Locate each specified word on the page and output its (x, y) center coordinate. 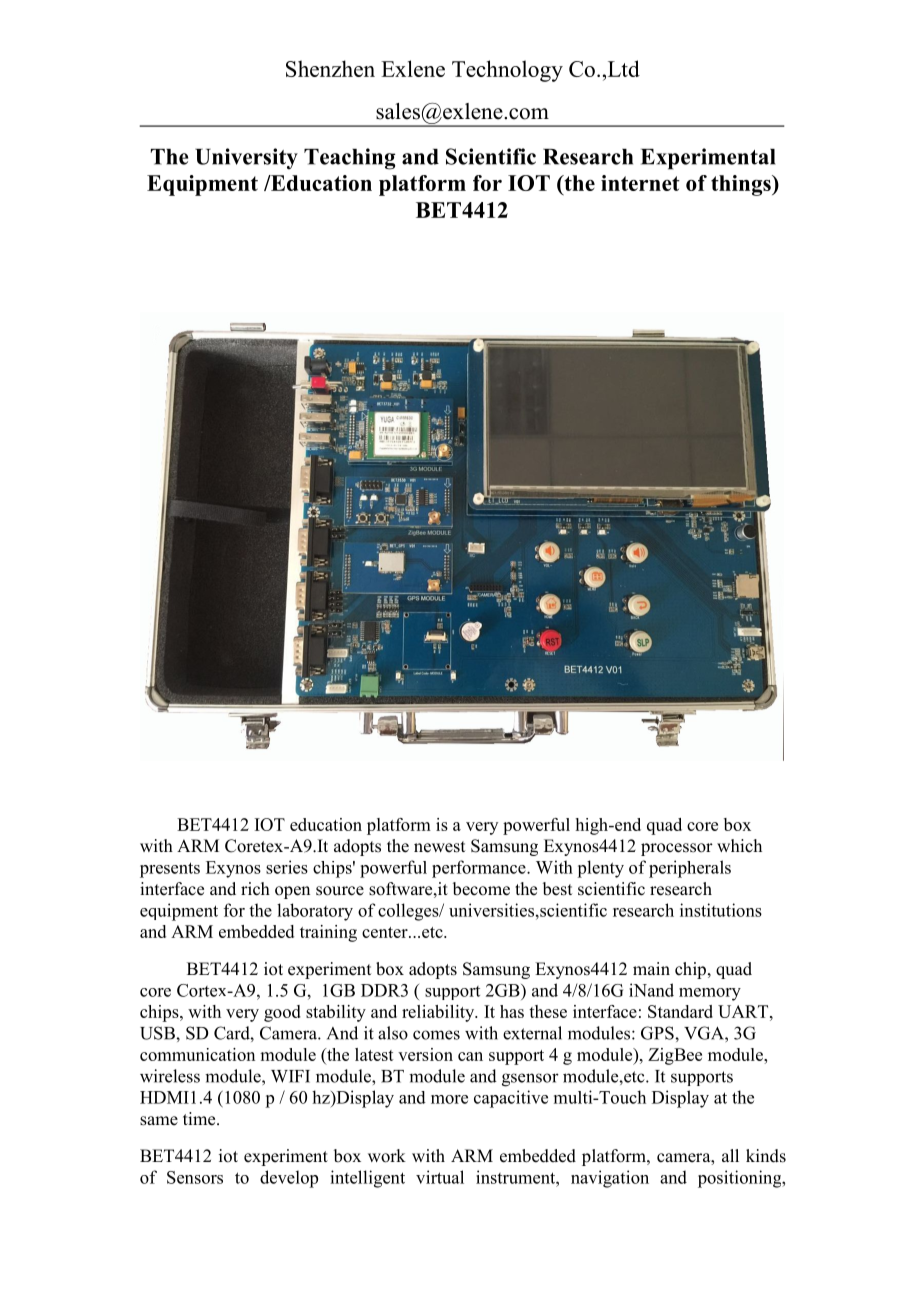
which (739, 845)
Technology (507, 71)
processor (677, 849)
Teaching (349, 159)
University (246, 159)
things (742, 185)
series (287, 867)
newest (439, 847)
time (200, 1119)
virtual (440, 1177)
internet (640, 183)
